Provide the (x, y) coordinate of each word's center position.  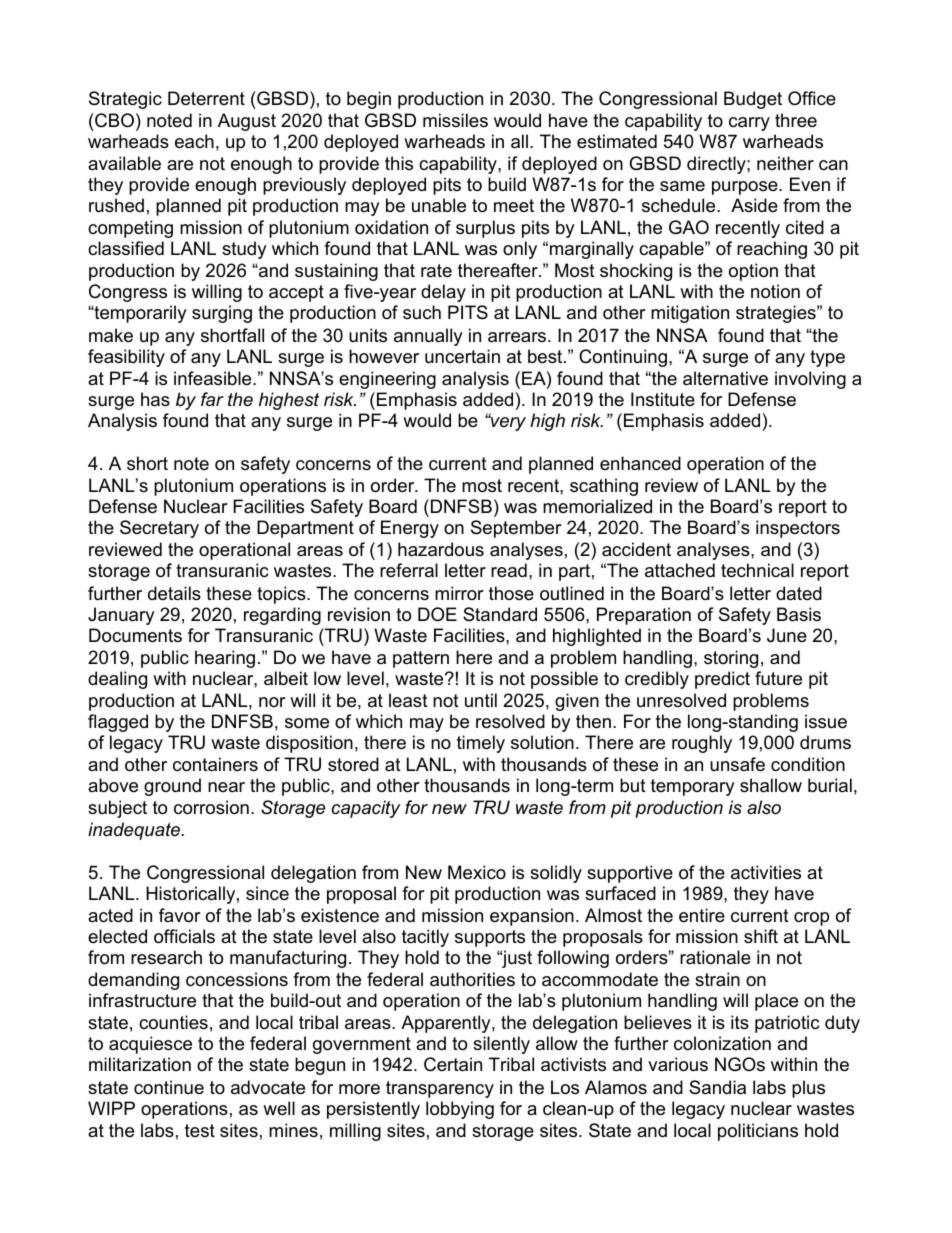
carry (749, 124)
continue (169, 1087)
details (174, 593)
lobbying (460, 1110)
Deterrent (206, 98)
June (787, 635)
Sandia (717, 1087)
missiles (455, 120)
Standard (500, 614)
